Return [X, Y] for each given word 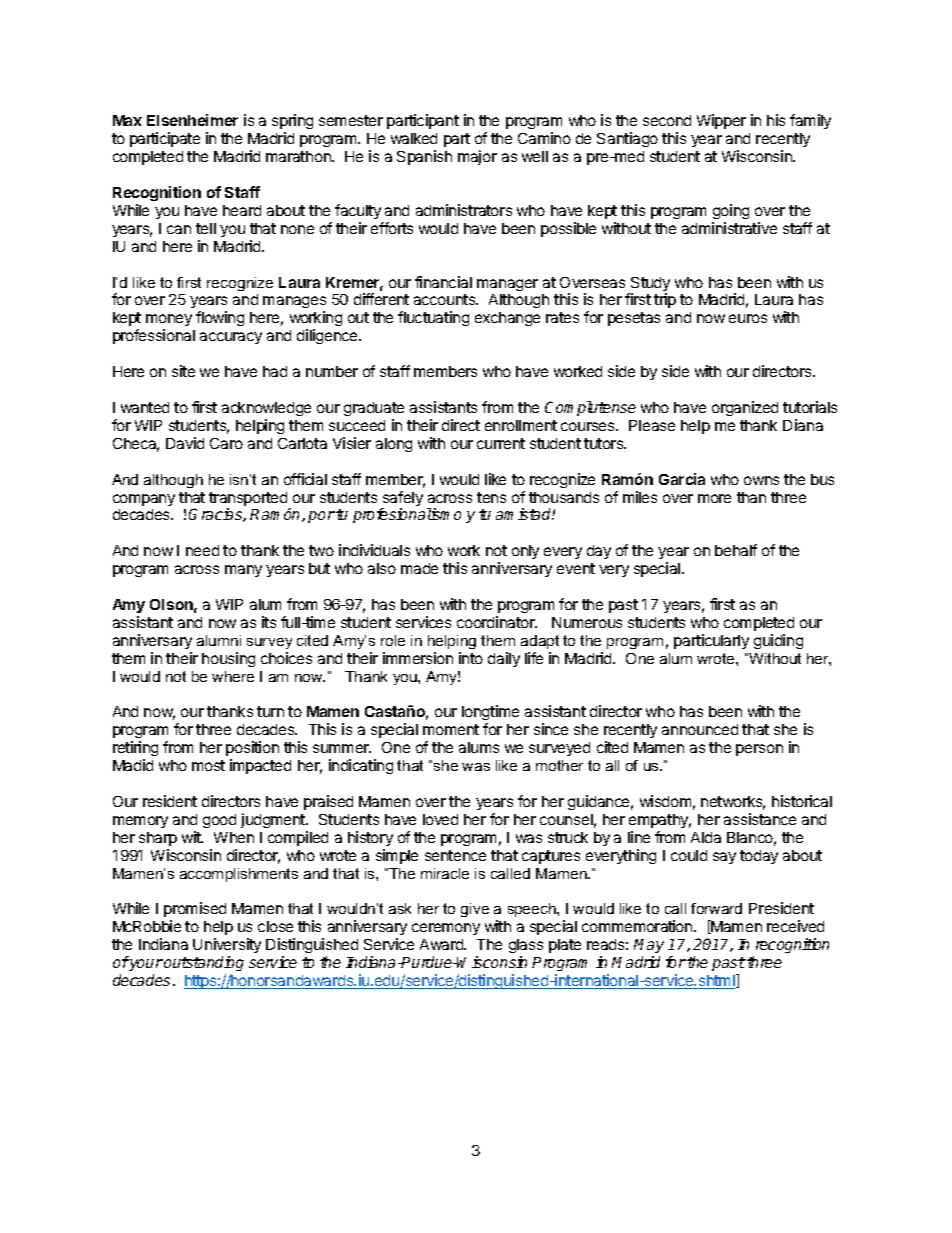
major [477, 157]
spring [292, 123]
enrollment [521, 425]
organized [745, 408]
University [227, 947]
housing [228, 659]
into [471, 658]
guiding [778, 641]
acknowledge [266, 409]
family [810, 121]
